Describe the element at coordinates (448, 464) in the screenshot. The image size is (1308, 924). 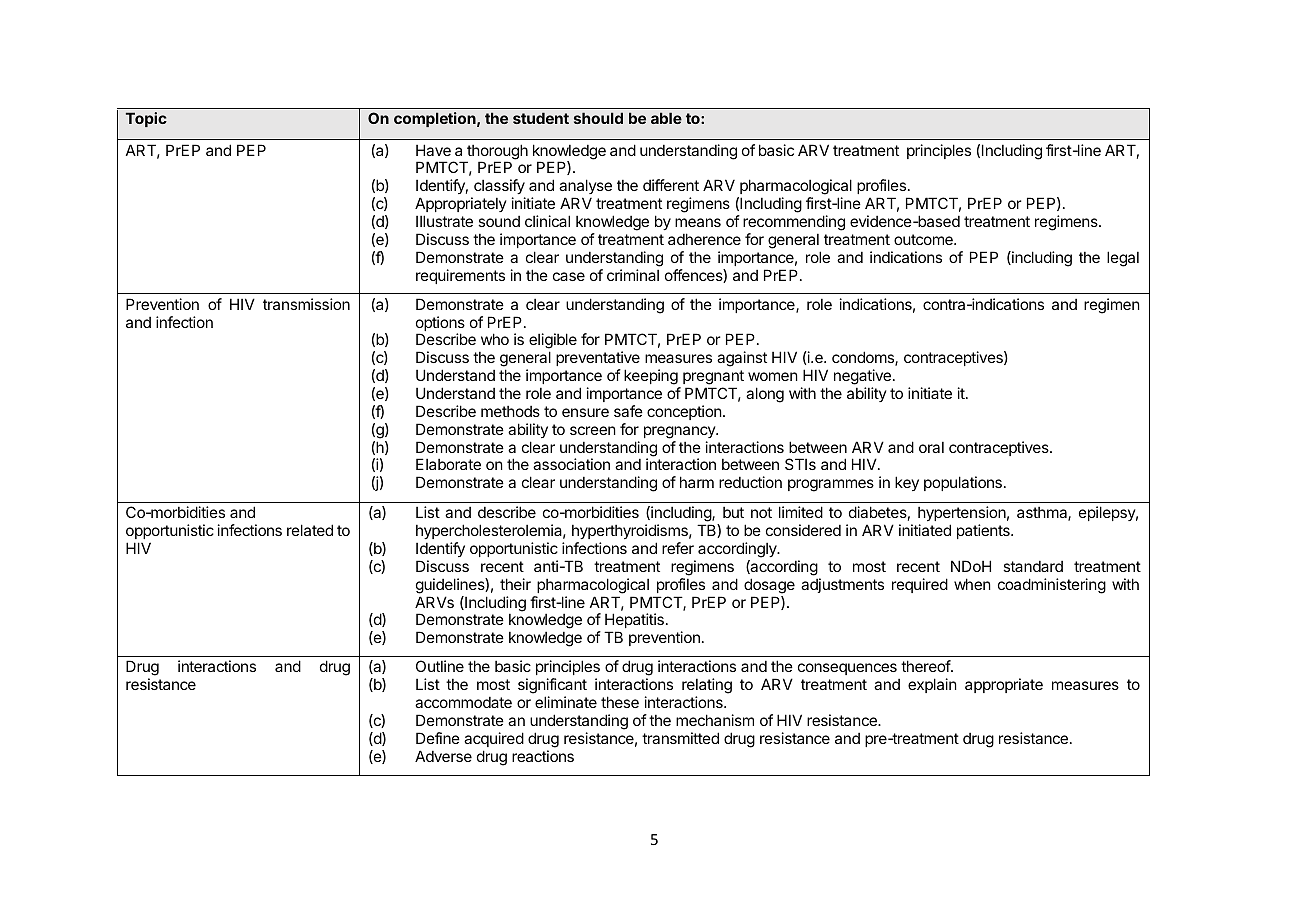
I see `Elaborate` at that location.
